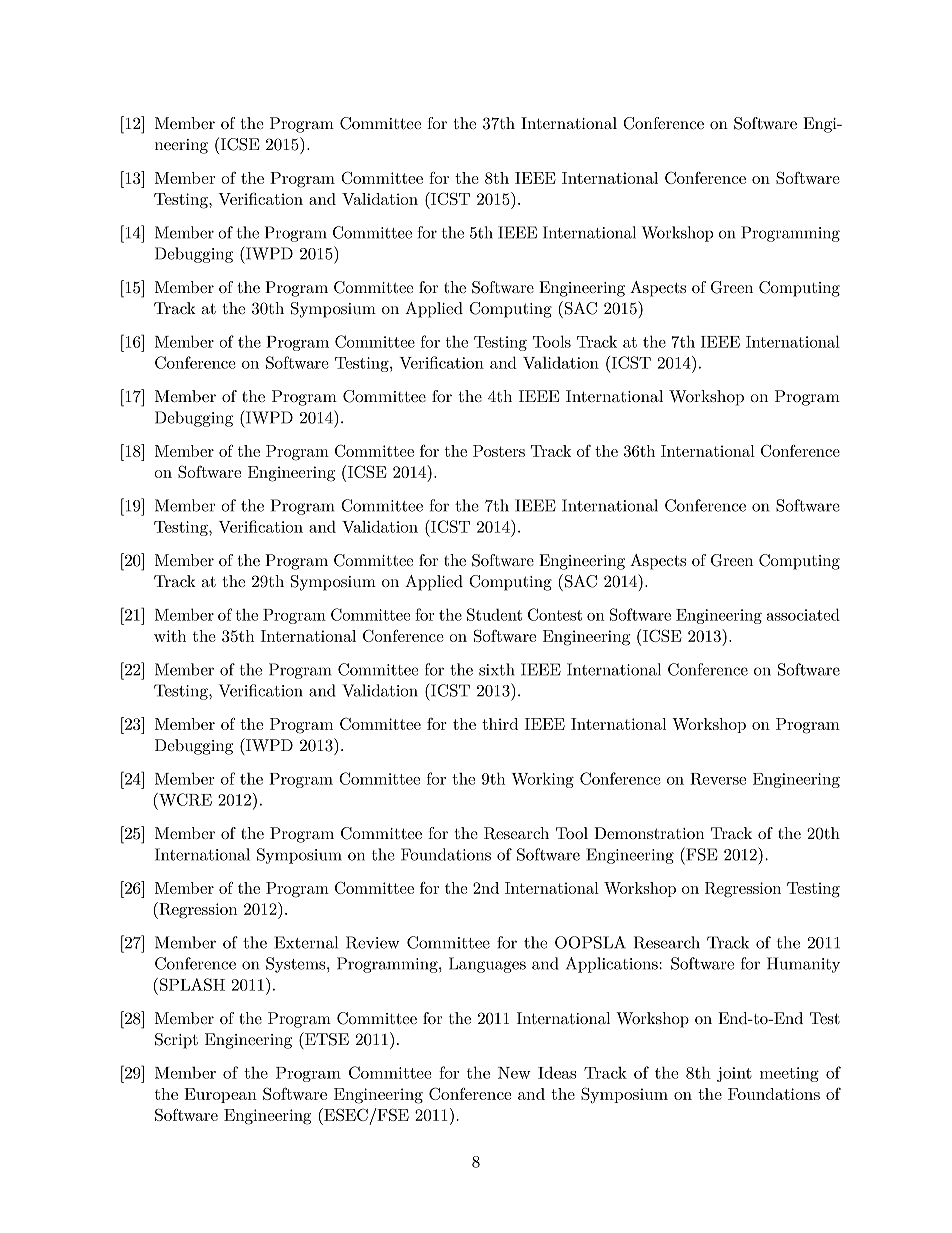 The height and width of the document is (1233, 952). Describe the element at coordinates (803, 614) in the document. I see `associated` at that location.
